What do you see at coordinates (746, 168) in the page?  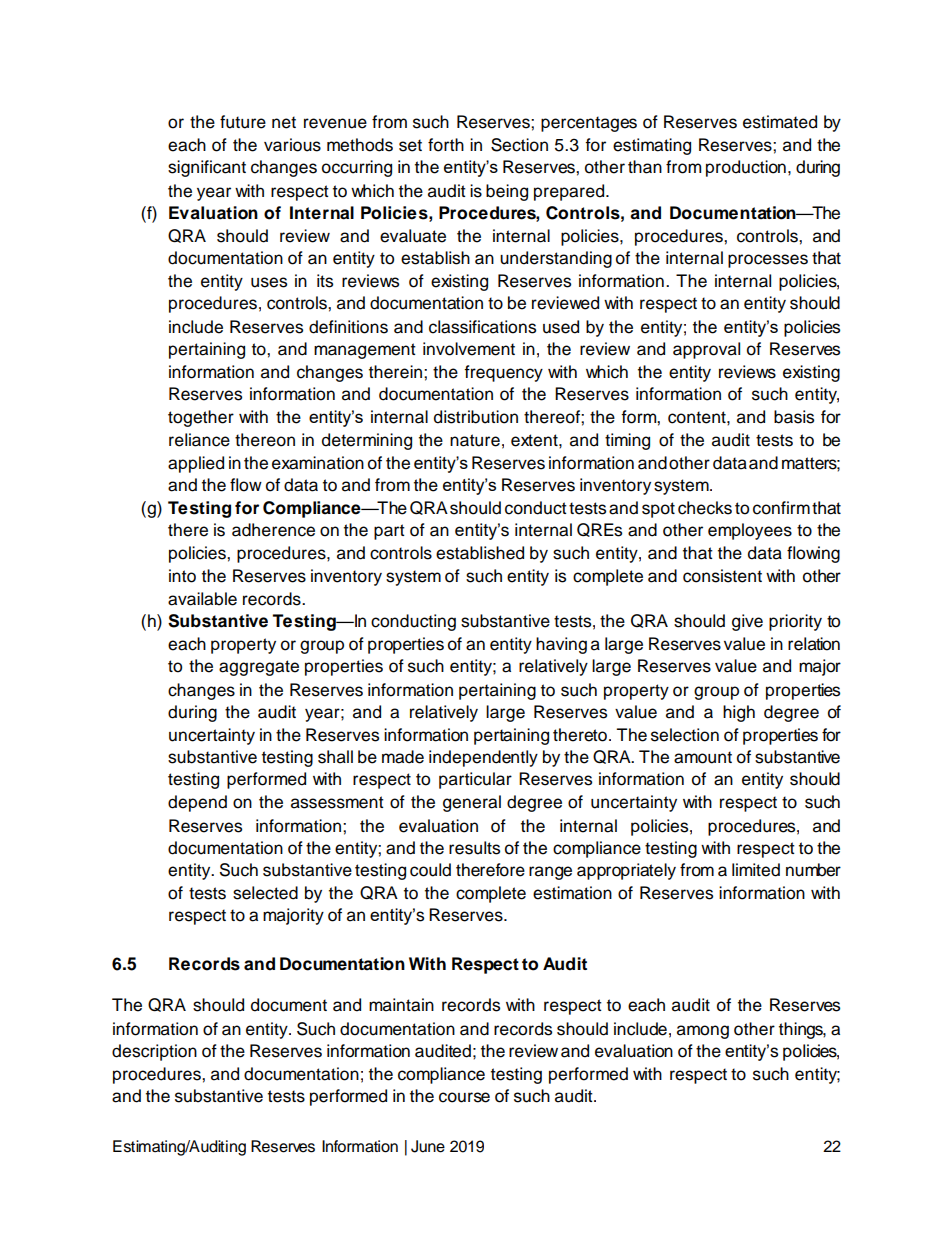 I see `production` at bounding box center [746, 168].
